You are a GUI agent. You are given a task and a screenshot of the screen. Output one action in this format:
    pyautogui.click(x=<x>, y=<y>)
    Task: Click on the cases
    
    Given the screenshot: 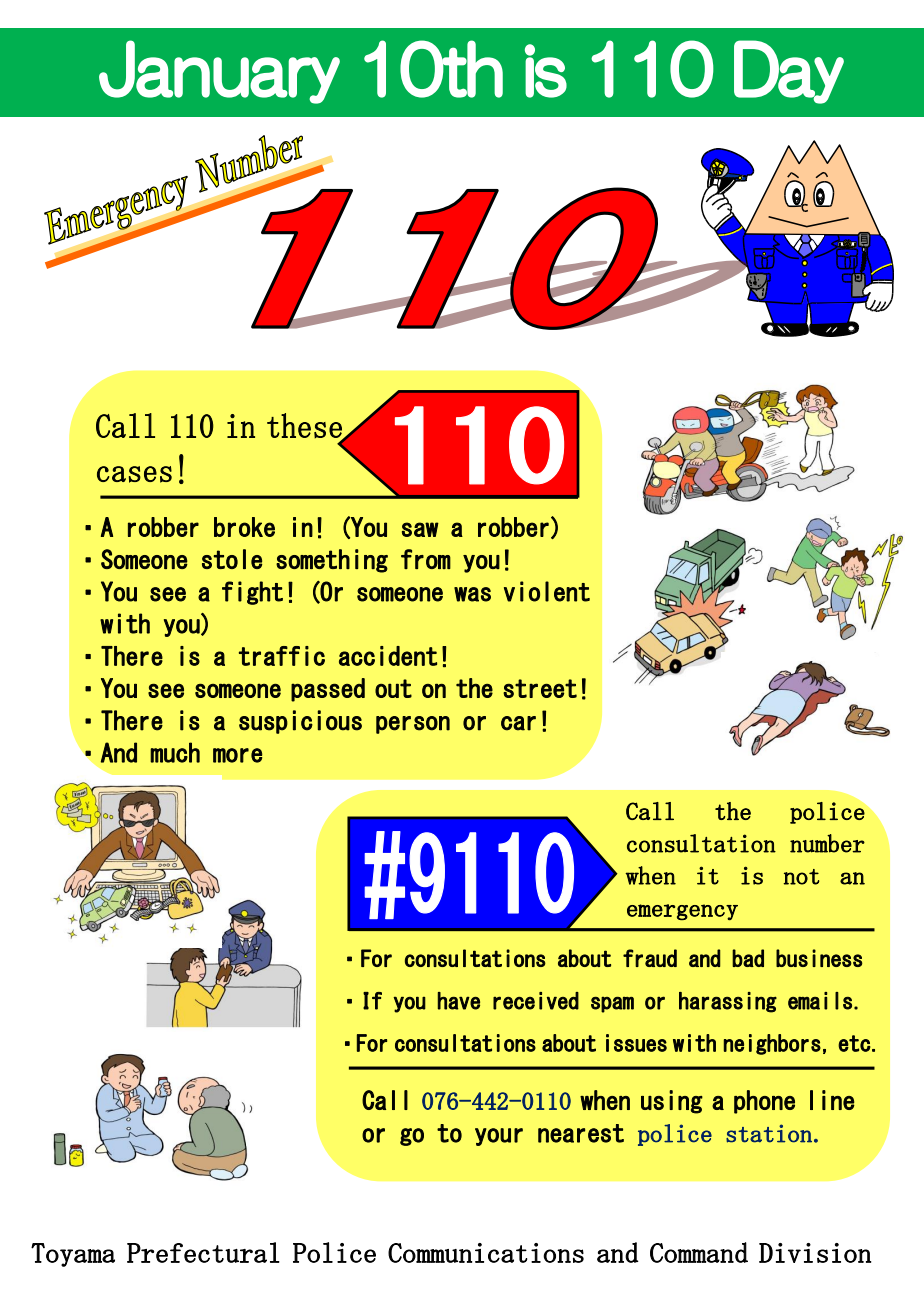 What is the action you would take?
    pyautogui.click(x=134, y=474)
